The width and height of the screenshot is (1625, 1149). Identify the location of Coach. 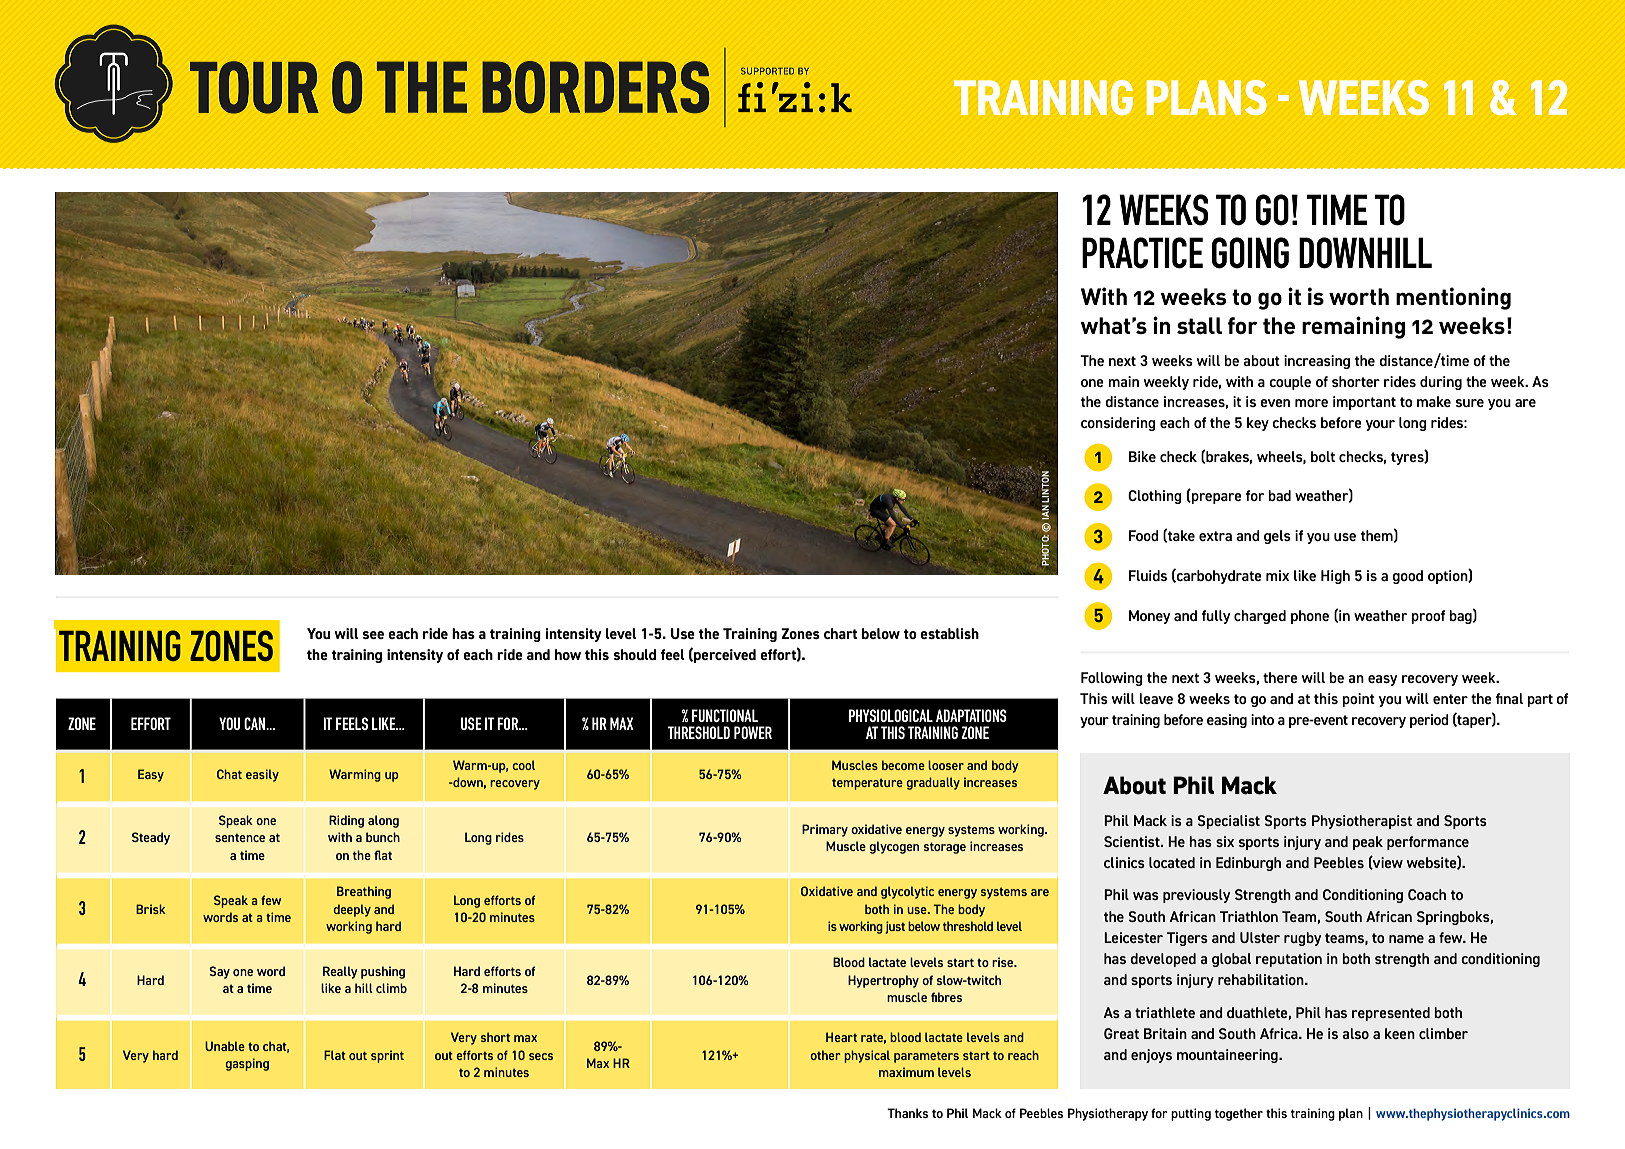
(1427, 894).
